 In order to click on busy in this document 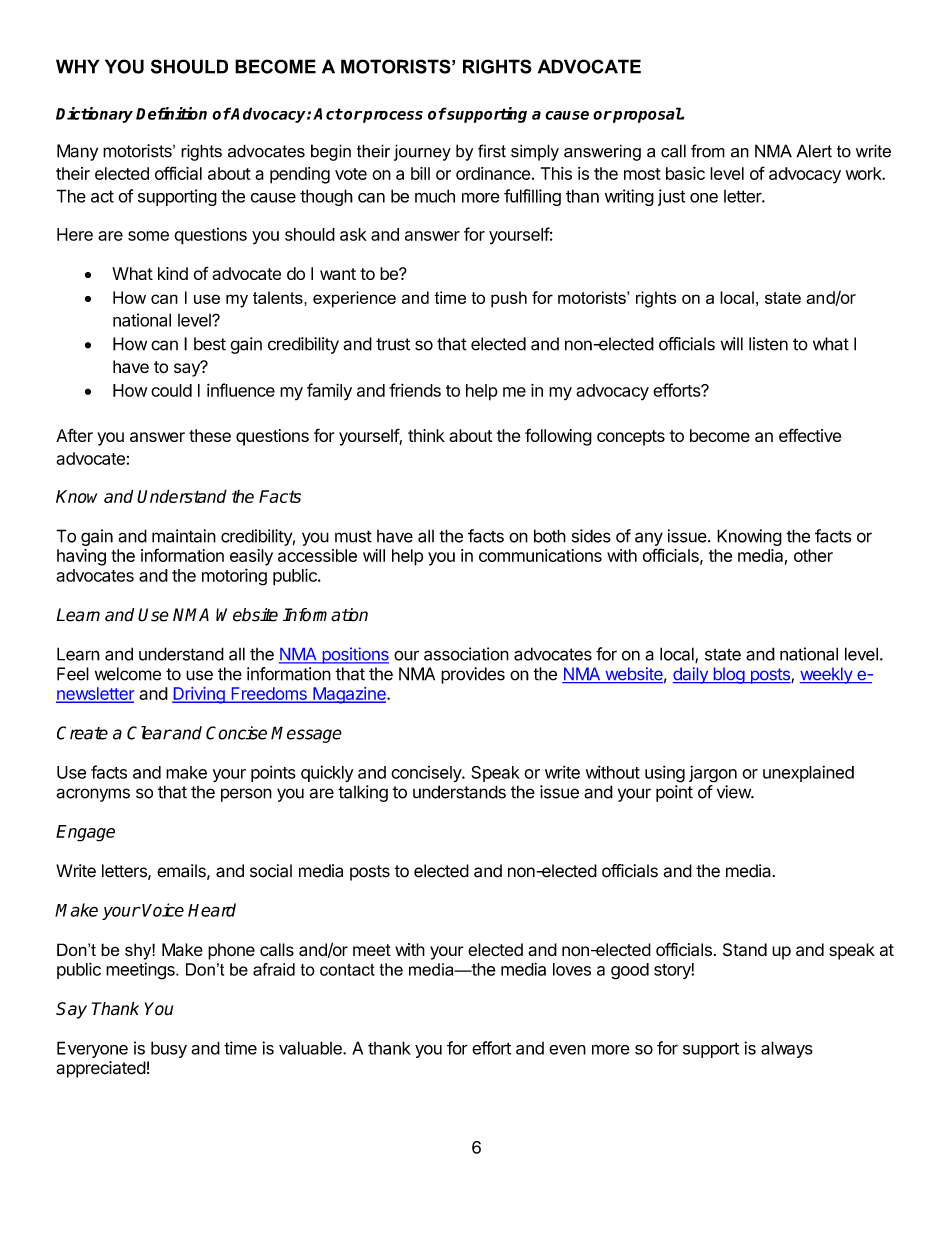, I will do `click(169, 1049)`.
